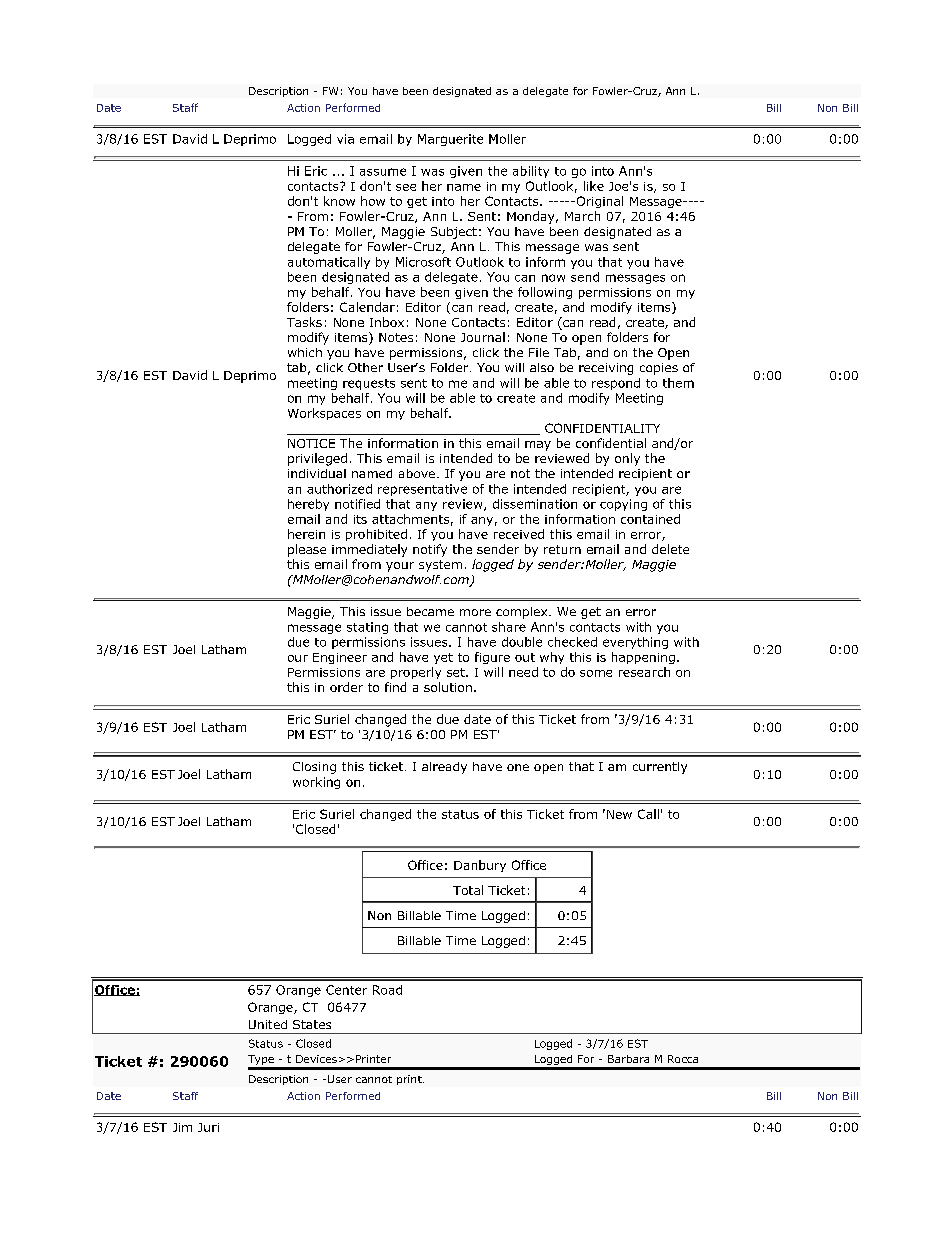 The image size is (952, 1233). Describe the element at coordinates (430, 611) in the image. I see `became` at that location.
